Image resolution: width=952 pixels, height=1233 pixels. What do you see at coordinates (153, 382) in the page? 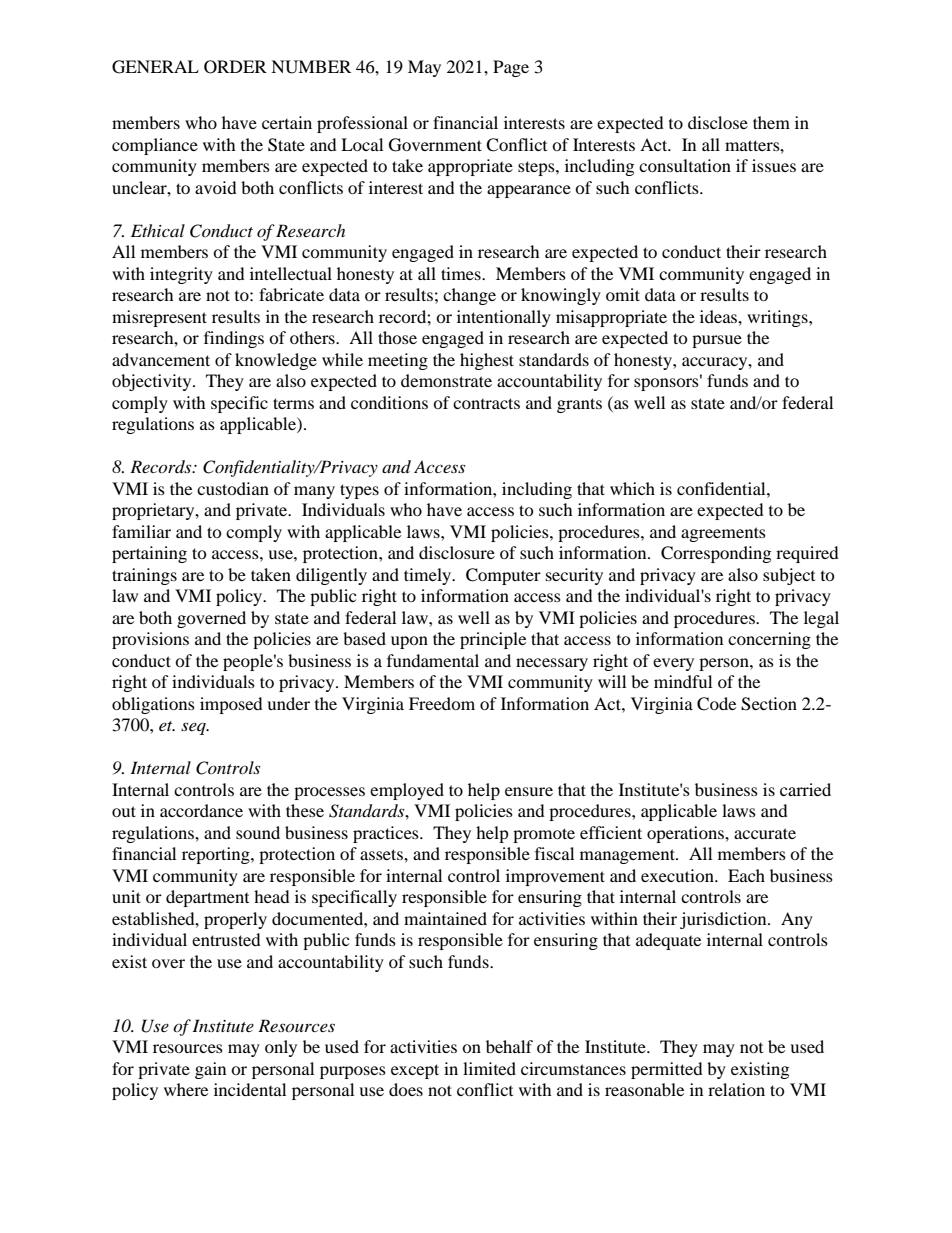
I see `objectivity` at bounding box center [153, 382].
